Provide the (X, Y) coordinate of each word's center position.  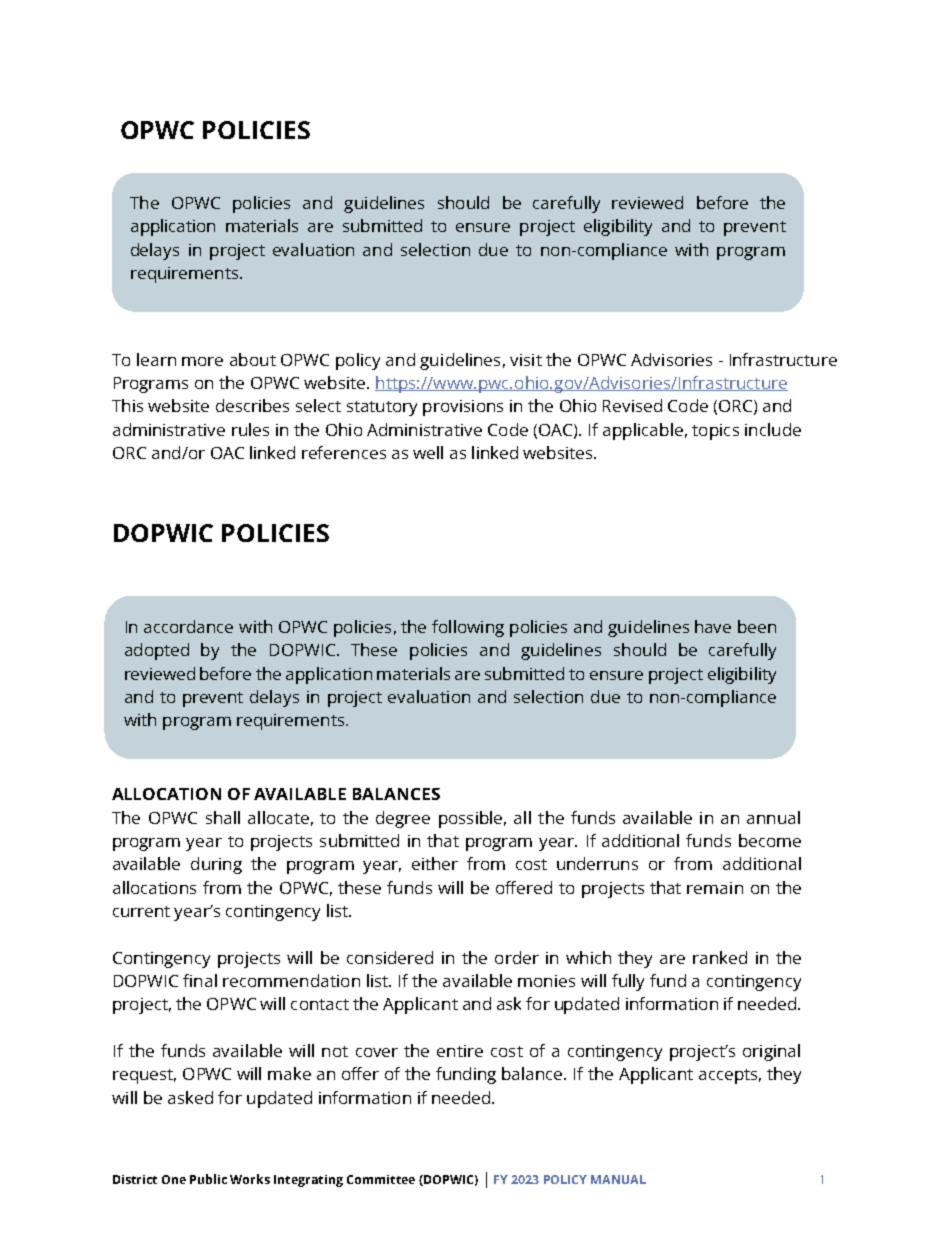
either (435, 863)
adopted (157, 651)
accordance (188, 626)
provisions (463, 408)
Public (208, 1179)
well (428, 452)
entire (460, 1051)
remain (715, 888)
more (202, 361)
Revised (632, 405)
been (757, 626)
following (468, 628)
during (216, 865)
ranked (720, 957)
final (200, 980)
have (713, 626)
